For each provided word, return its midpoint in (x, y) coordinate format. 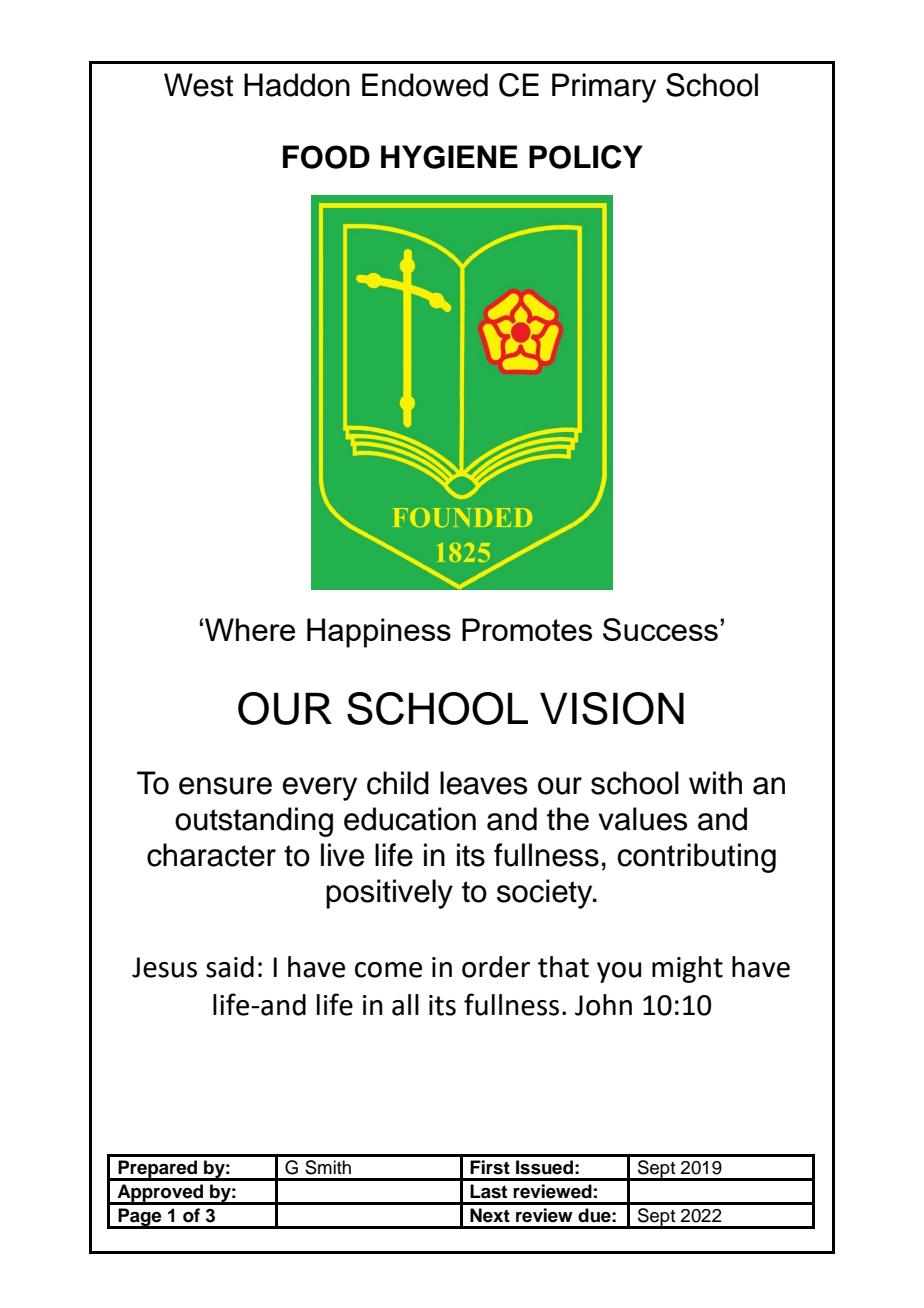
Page (140, 1218)
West (198, 85)
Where (250, 629)
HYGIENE (449, 157)
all (405, 1005)
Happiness (379, 633)
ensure (225, 786)
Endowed (425, 85)
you (619, 972)
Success (660, 629)
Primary (604, 88)
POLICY (586, 157)
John (603, 1005)
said (230, 967)
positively (389, 894)
